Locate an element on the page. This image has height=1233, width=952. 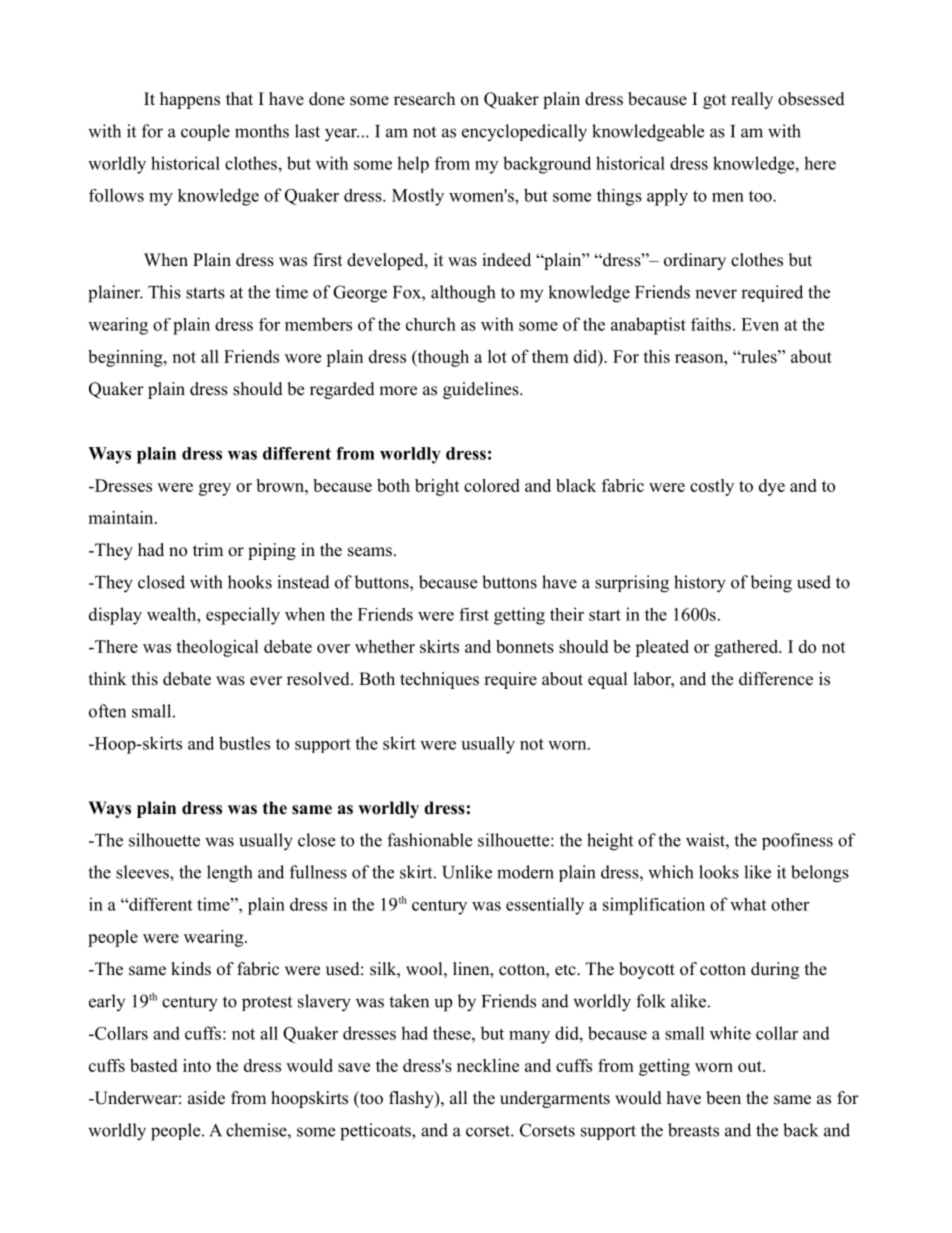
aside is located at coordinates (206, 1098).
